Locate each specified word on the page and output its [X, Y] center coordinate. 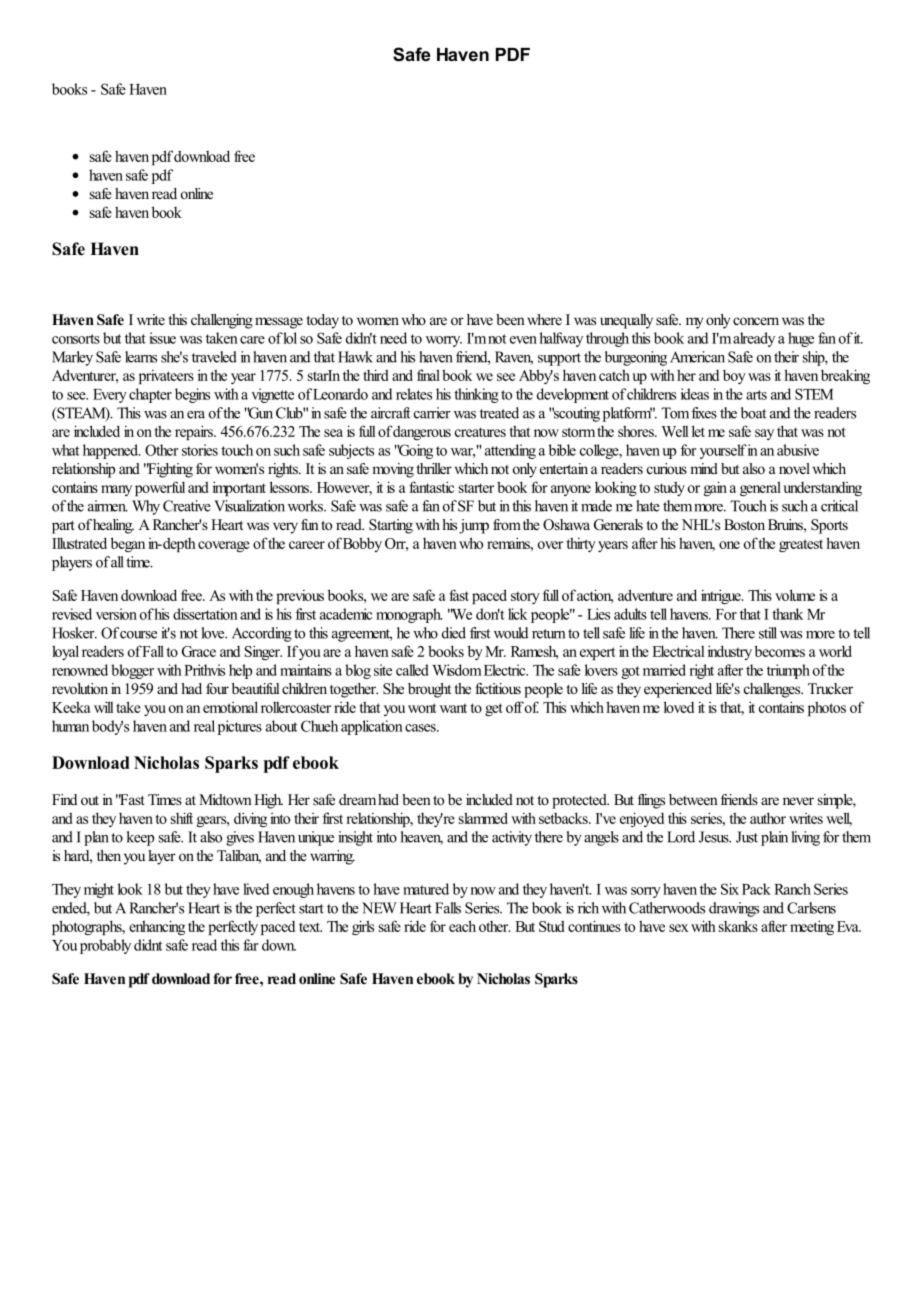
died [454, 633]
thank [787, 614]
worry [444, 341]
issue [162, 338]
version [116, 614]
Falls [448, 908]
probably [105, 946]
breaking [845, 376]
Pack [756, 889]
